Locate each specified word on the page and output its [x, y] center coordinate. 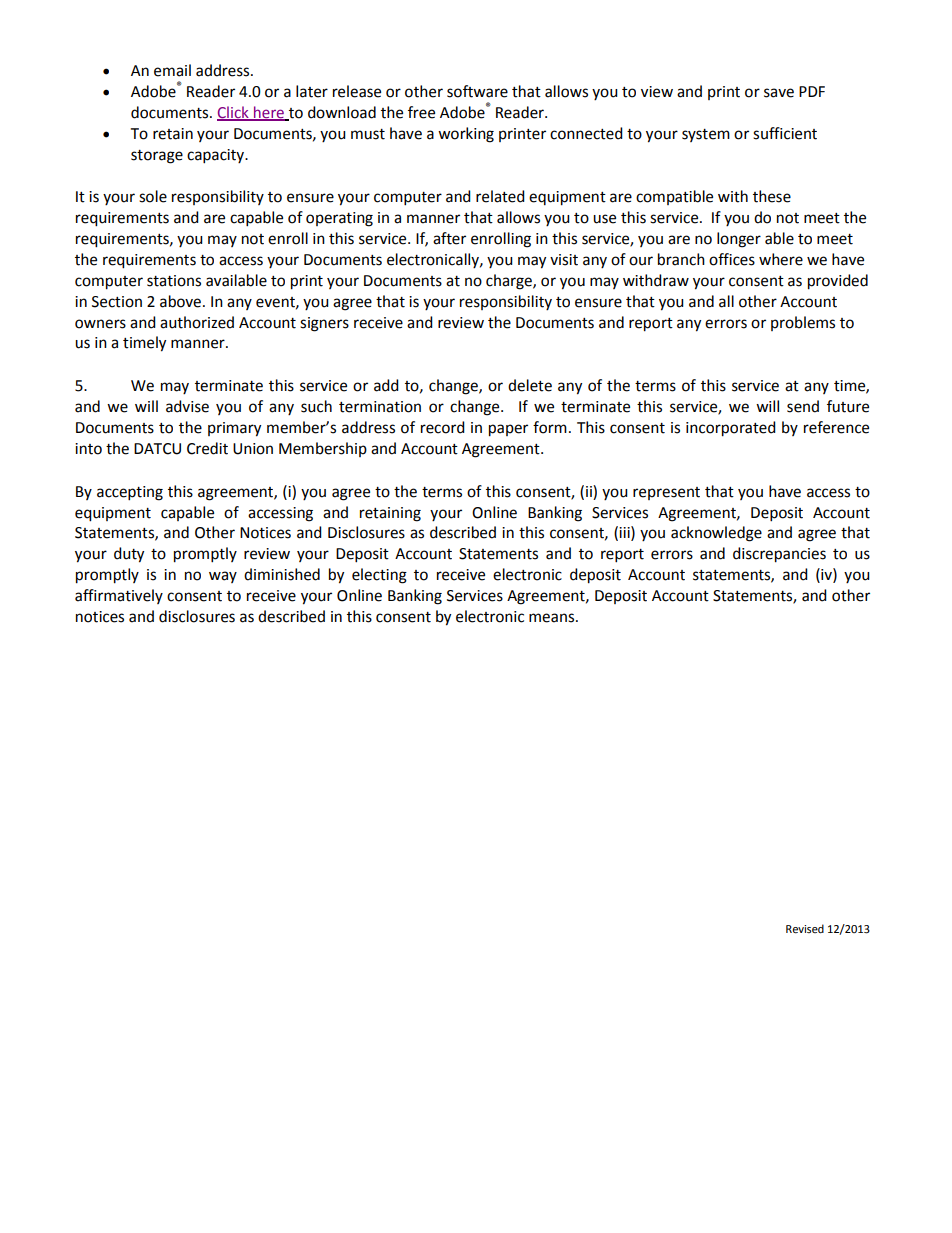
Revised [805, 929]
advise [187, 406]
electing [379, 576]
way [223, 577]
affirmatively [119, 596]
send [803, 406]
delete [530, 385]
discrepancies [779, 555]
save [779, 93]
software [477, 91]
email [172, 70]
